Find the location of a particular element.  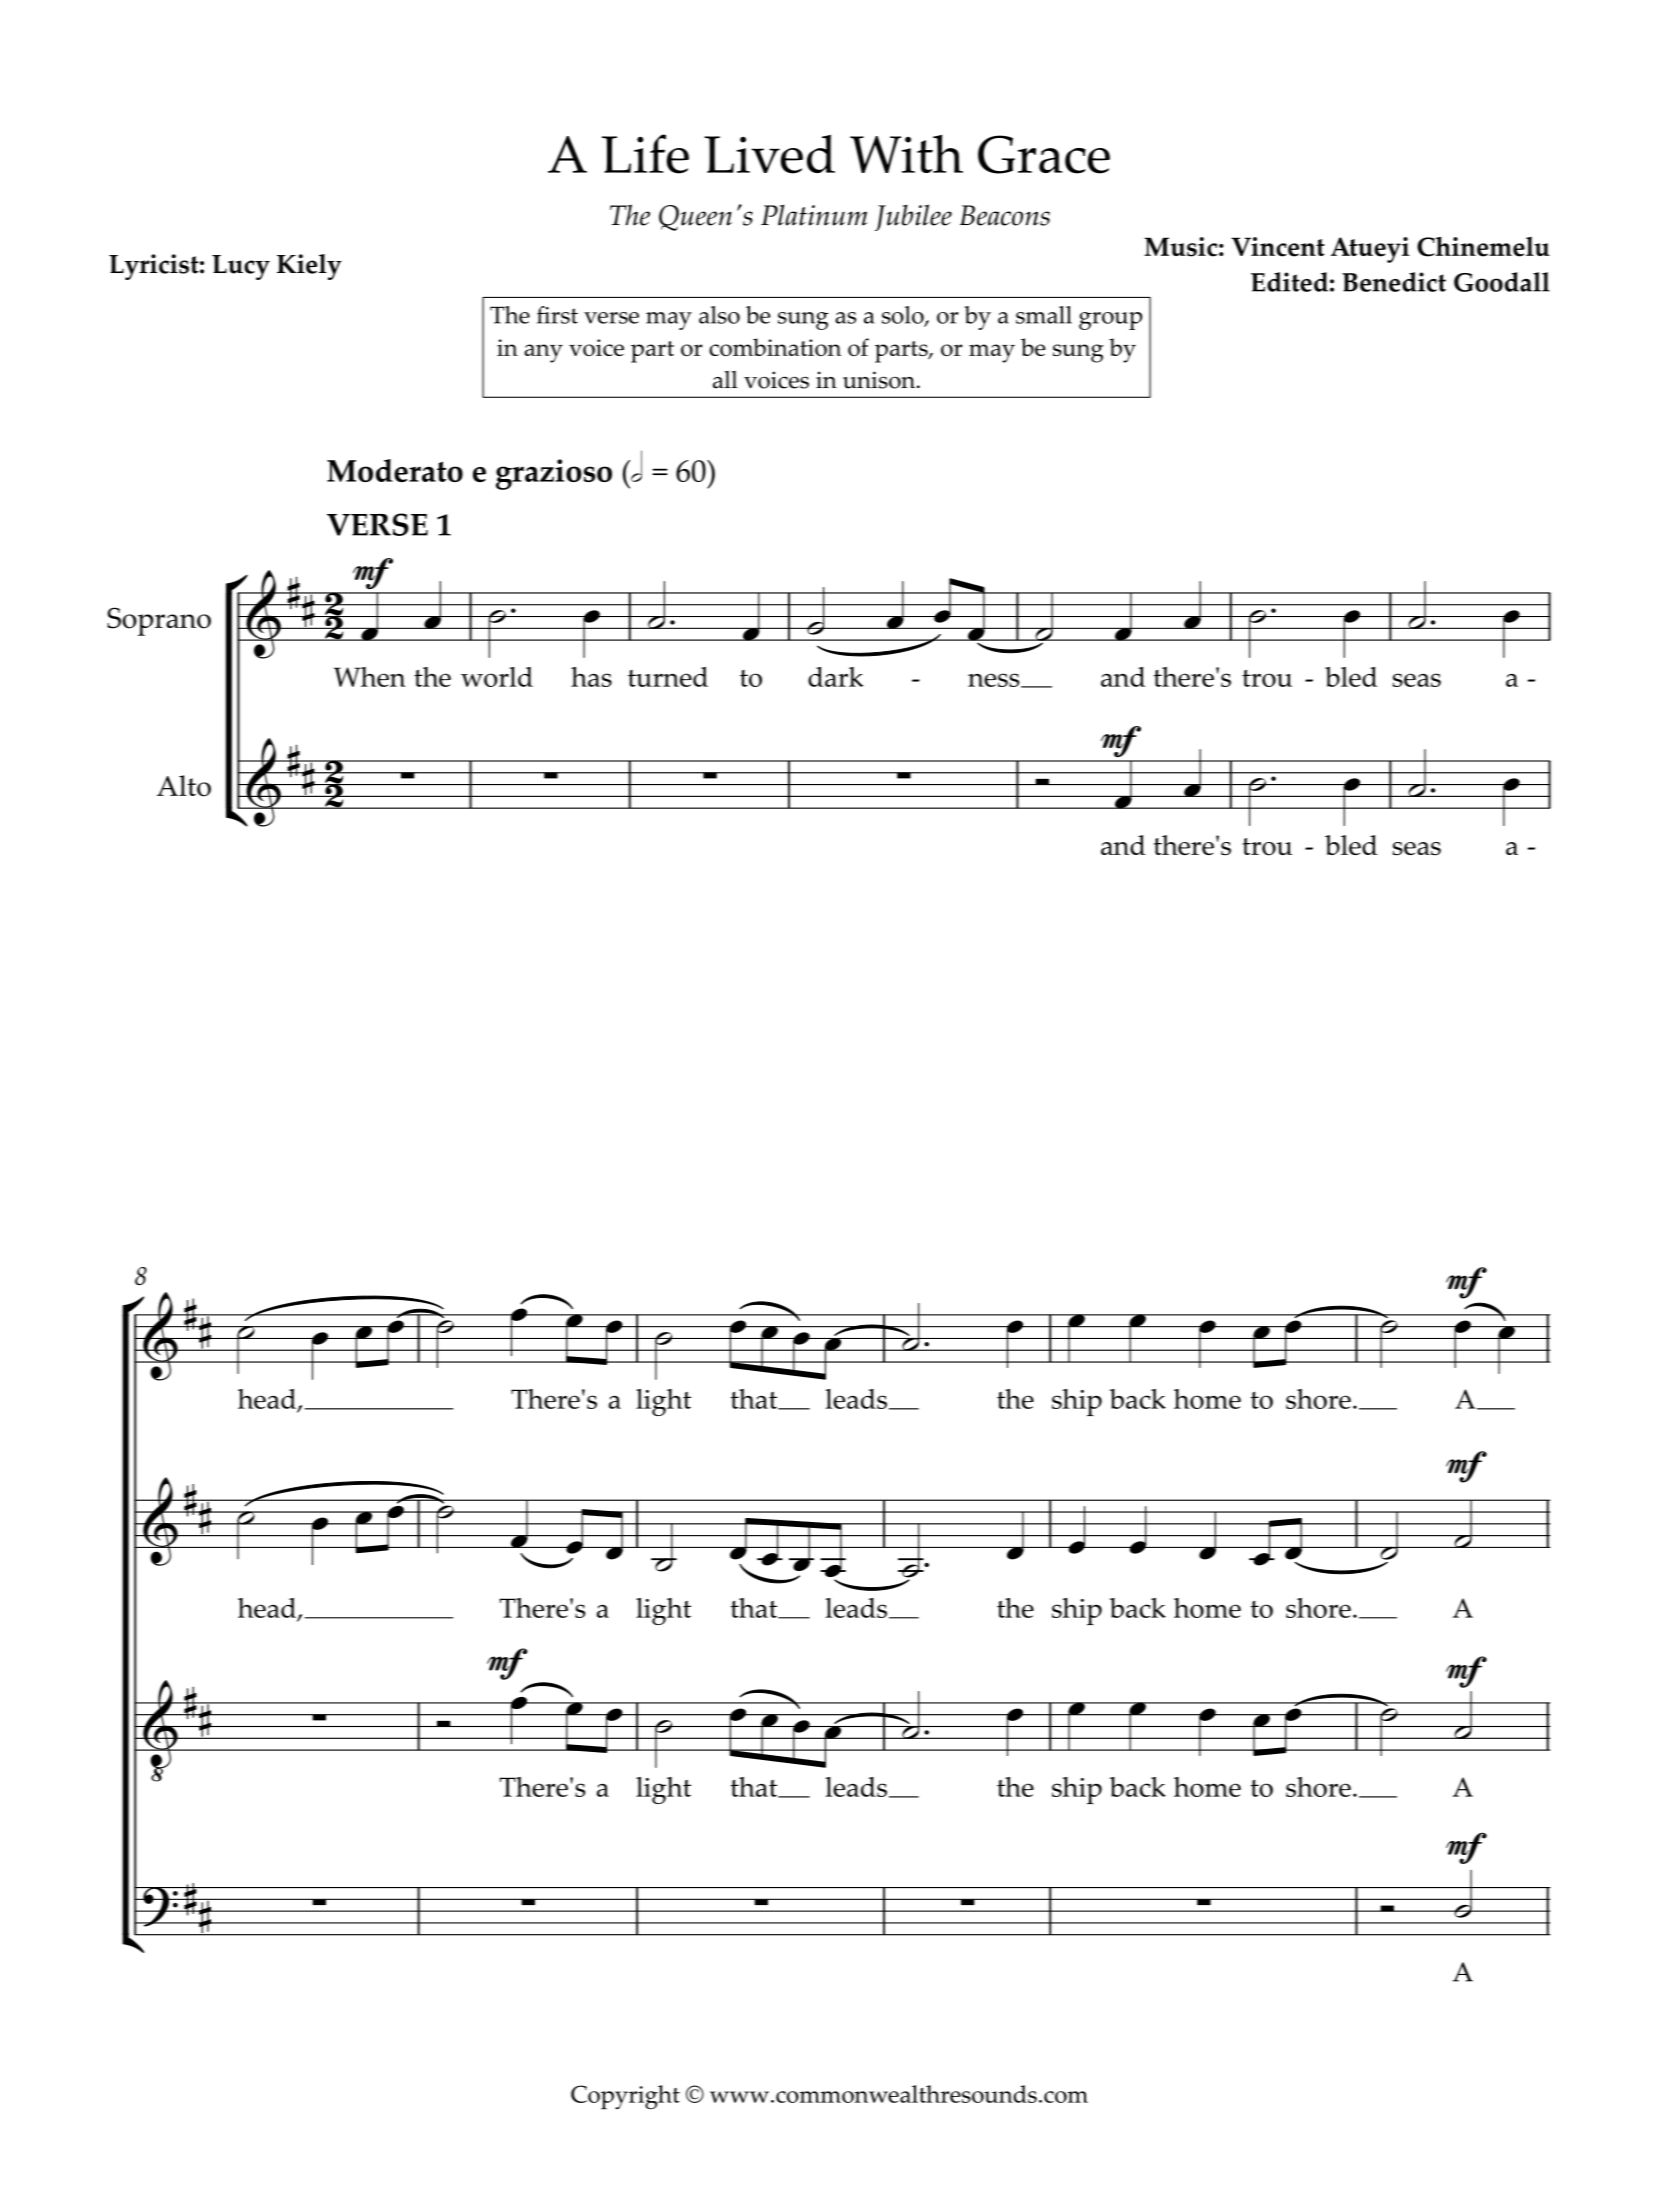

Alto is located at coordinates (184, 786).
